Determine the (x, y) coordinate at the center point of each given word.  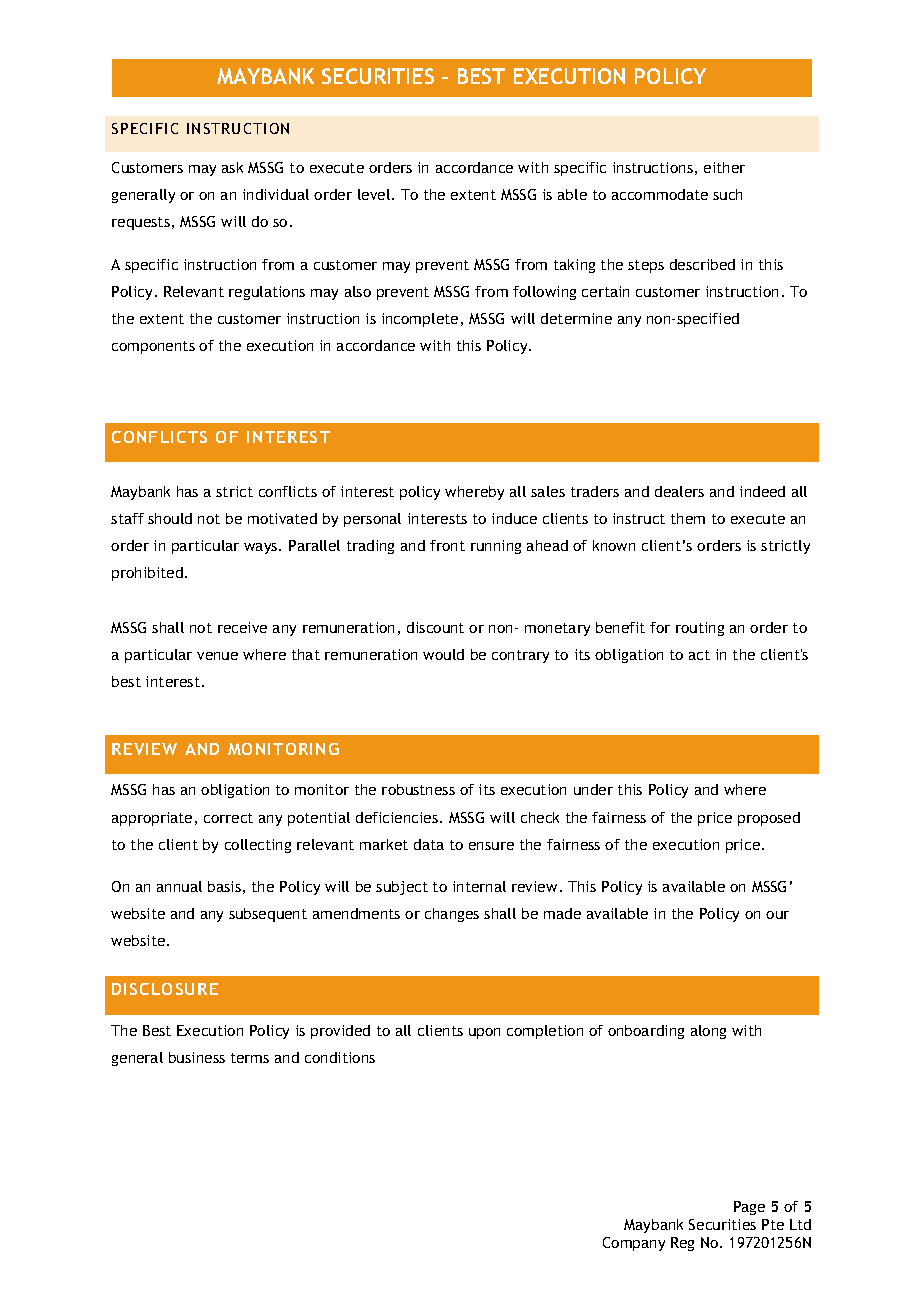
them (688, 518)
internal (479, 886)
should (170, 518)
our (777, 915)
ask (232, 167)
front (447, 545)
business (197, 1057)
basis (224, 886)
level (375, 194)
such (727, 194)
